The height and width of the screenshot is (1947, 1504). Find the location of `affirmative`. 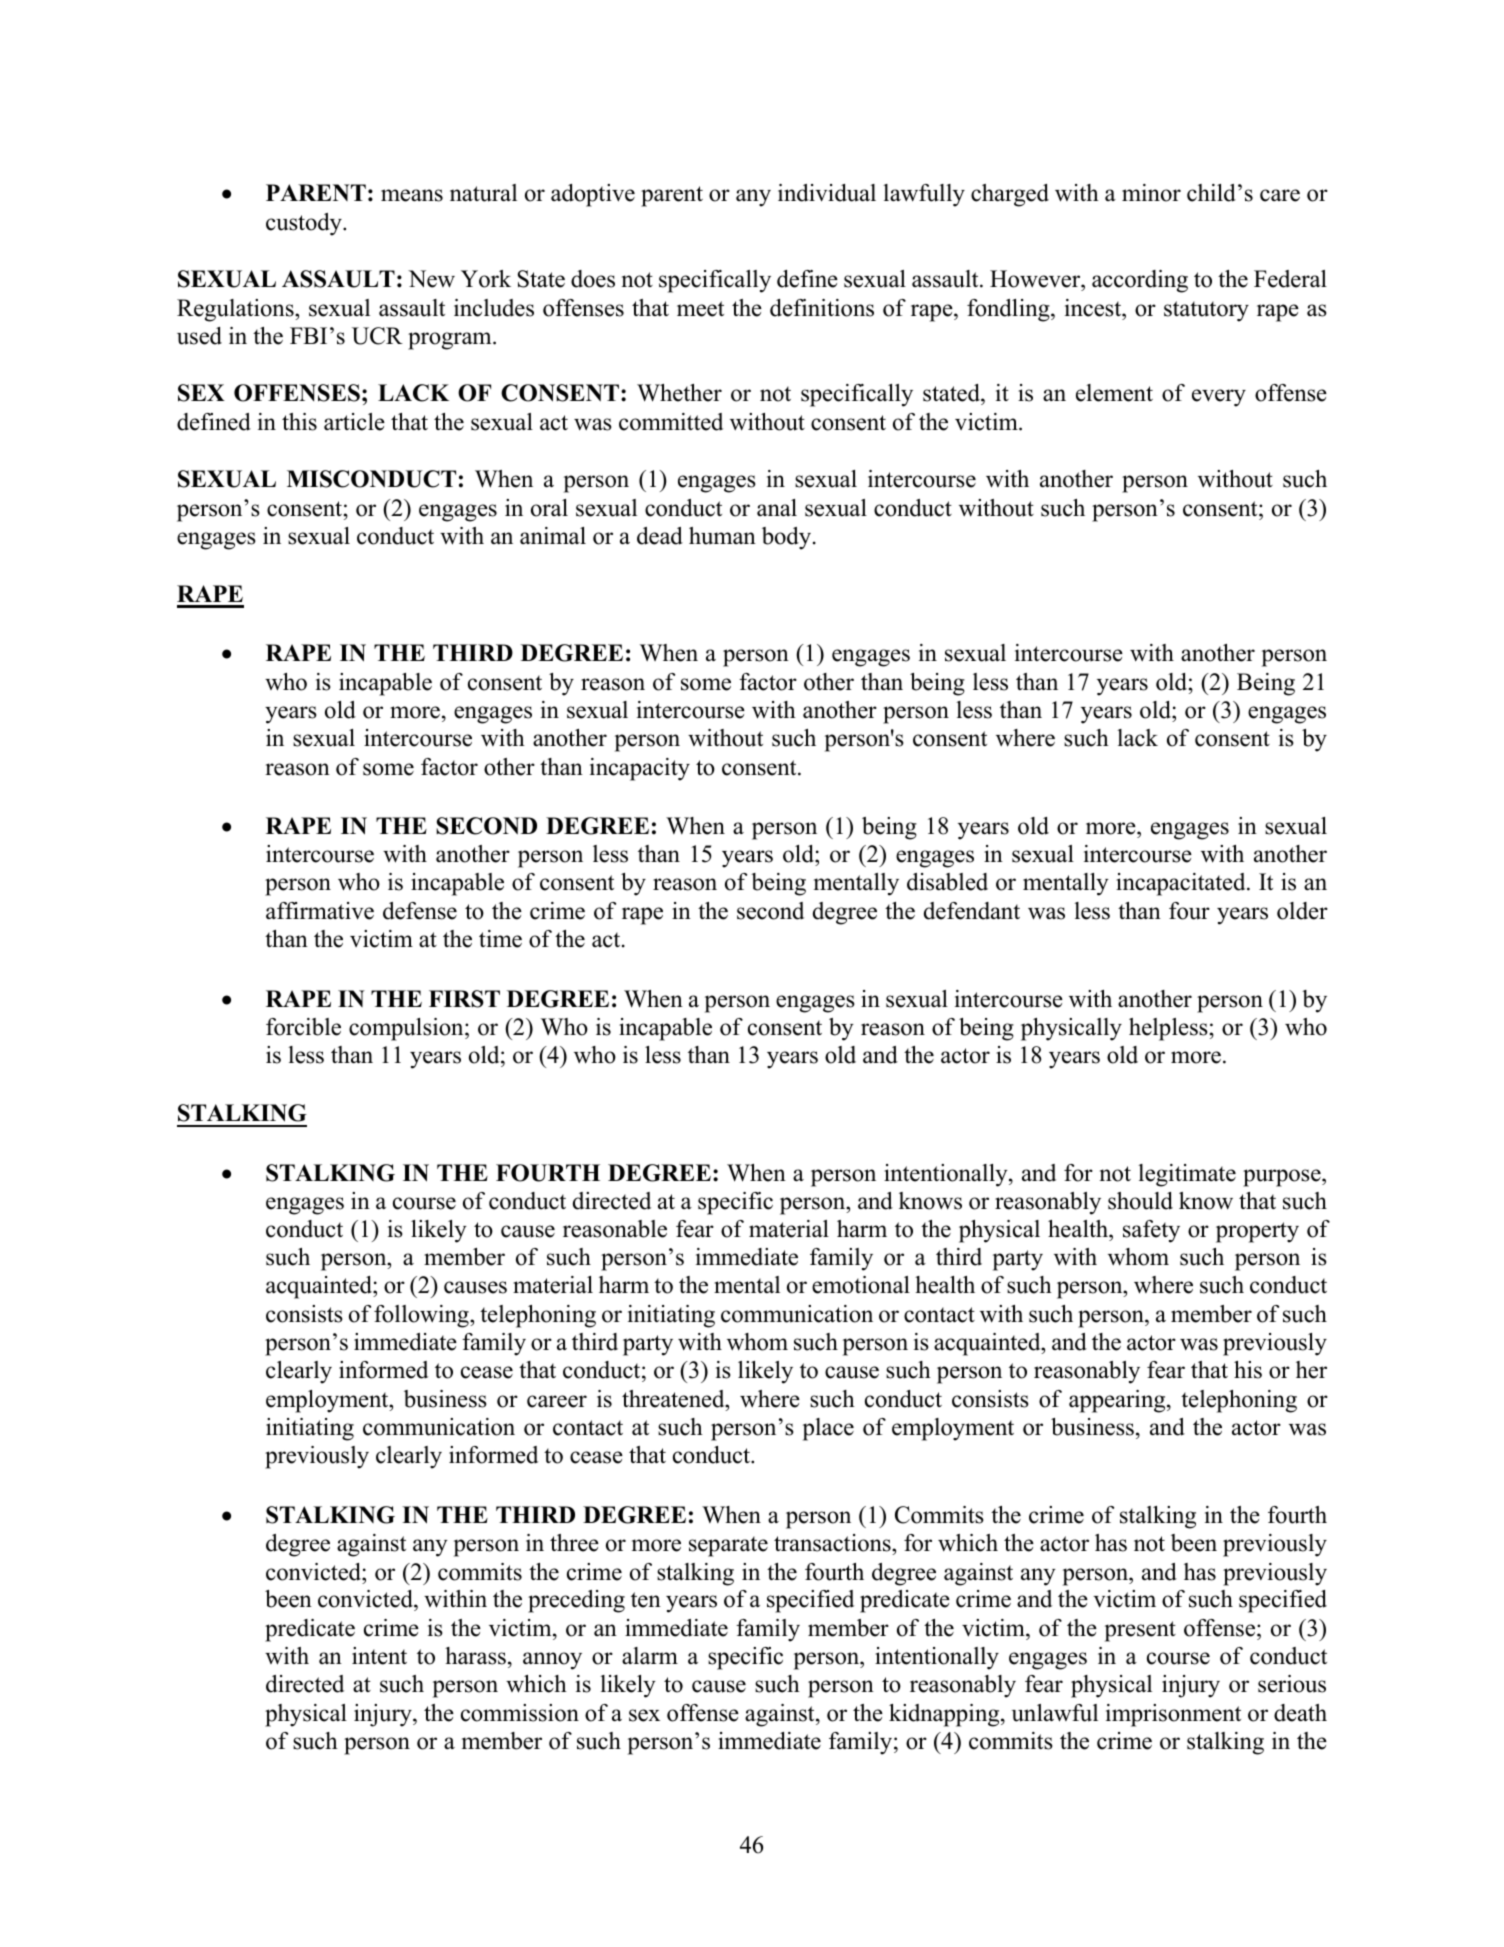

affirmative is located at coordinates (320, 911).
